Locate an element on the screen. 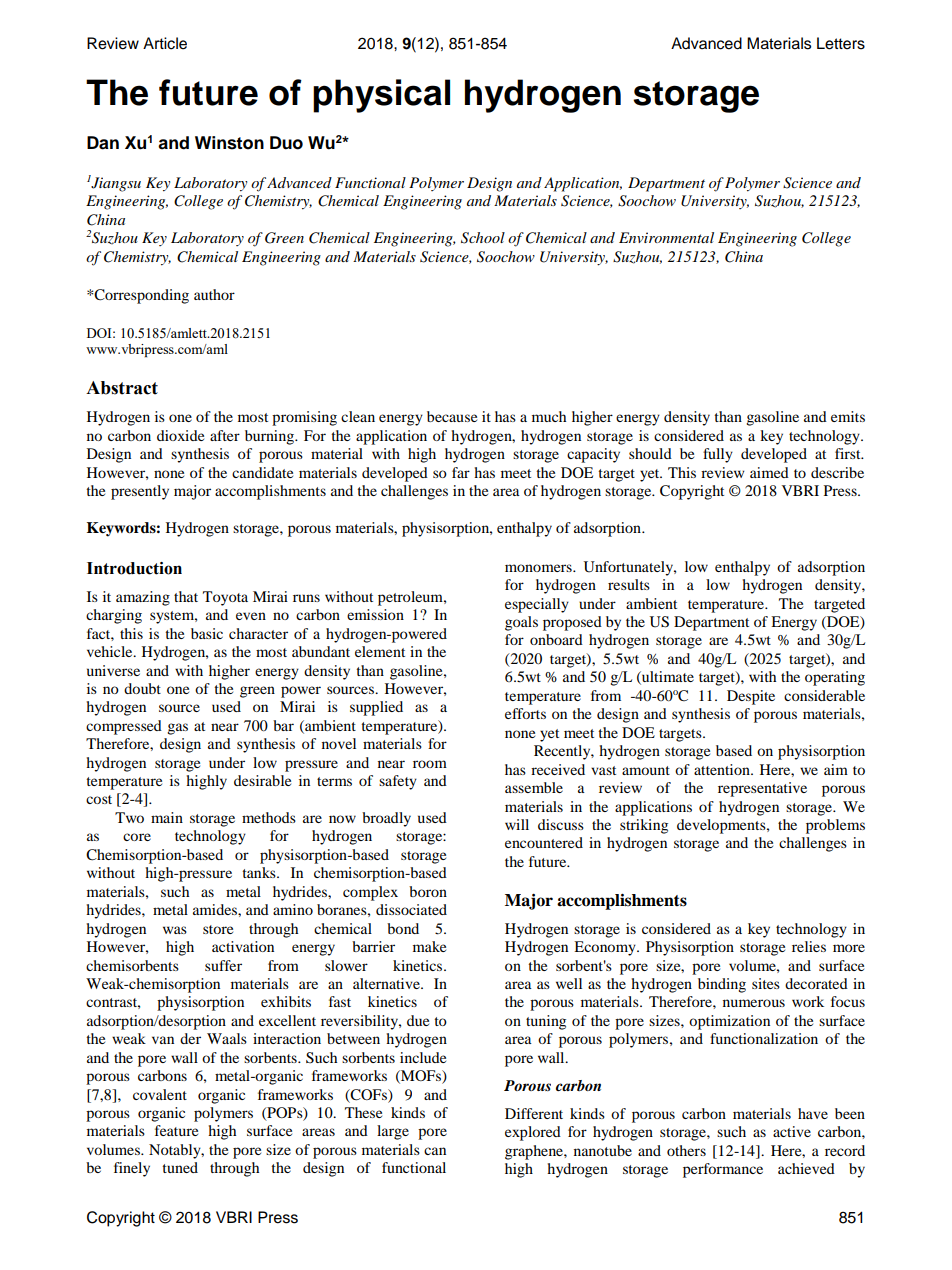 This screenshot has height=1270, width=952. emits is located at coordinates (848, 416).
